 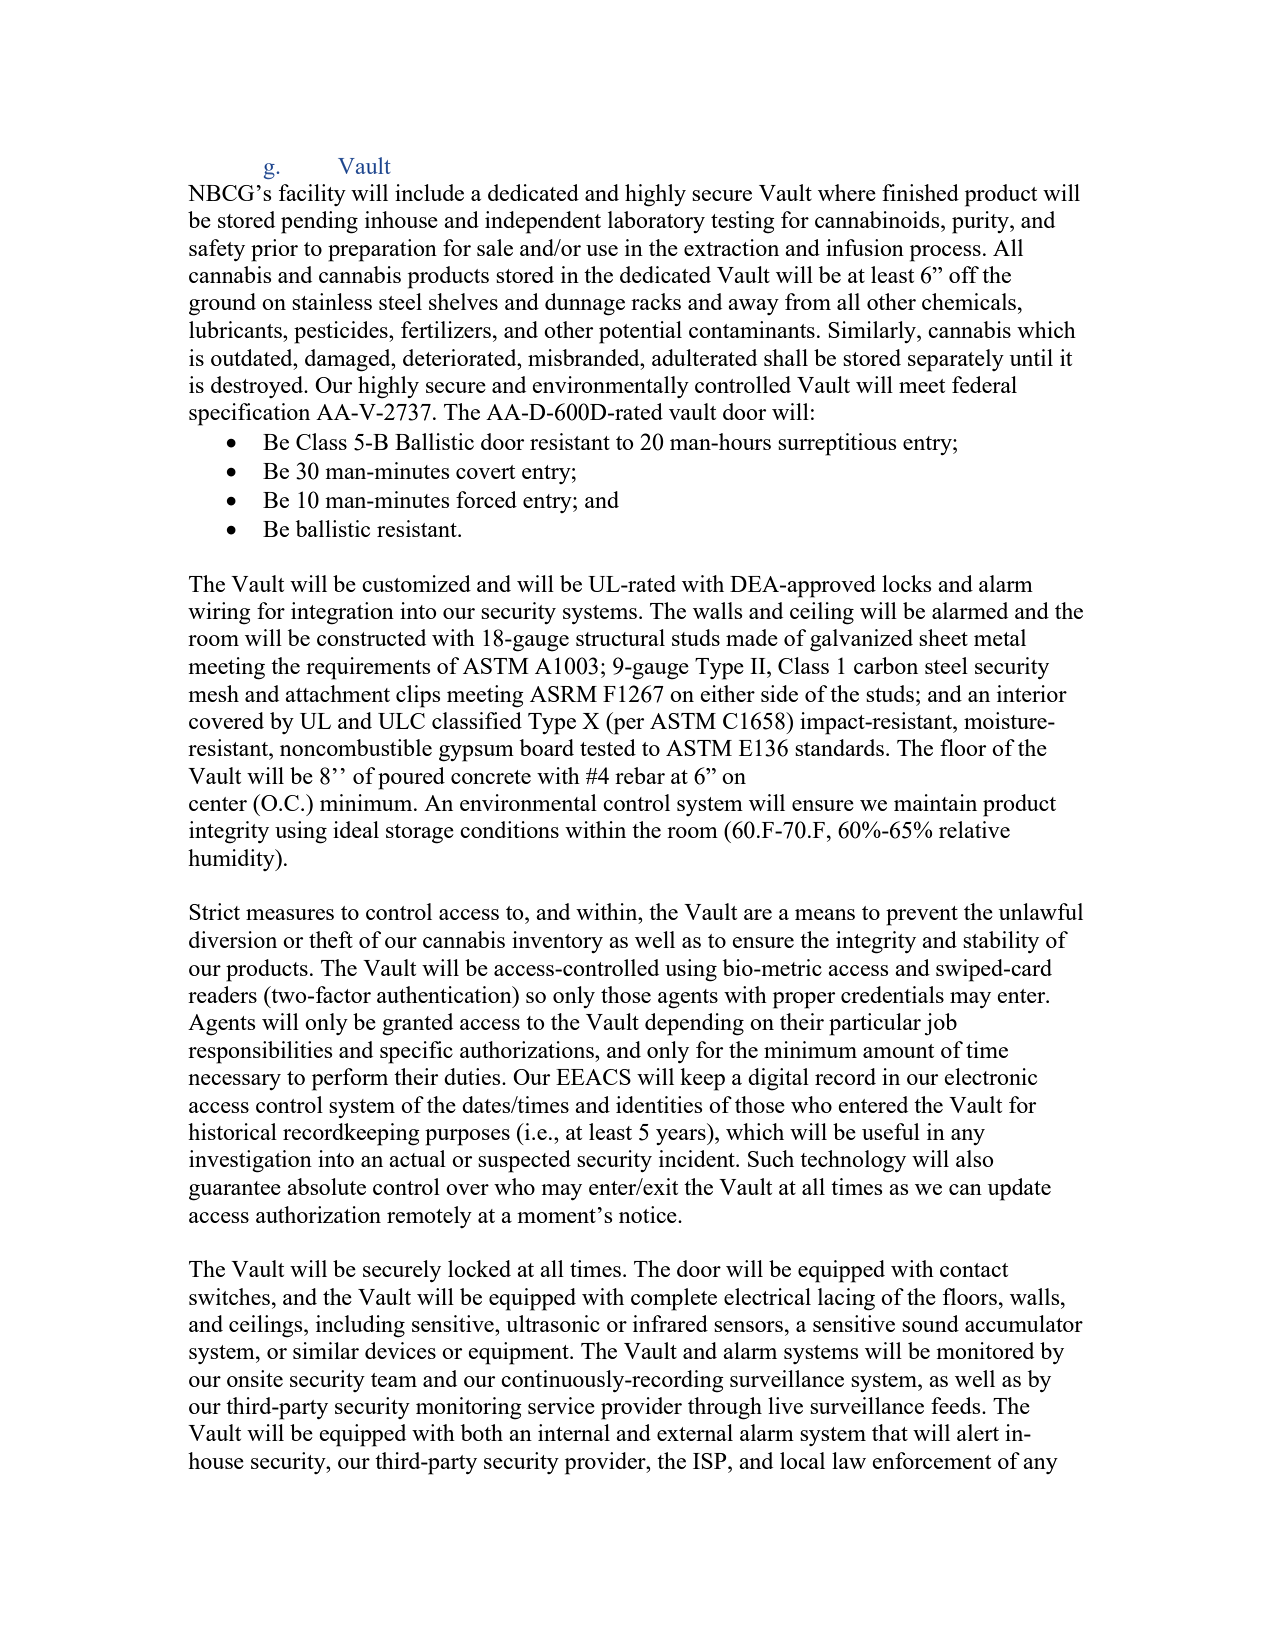 What do you see at coordinates (656, 222) in the document?
I see `laboratory` at bounding box center [656, 222].
